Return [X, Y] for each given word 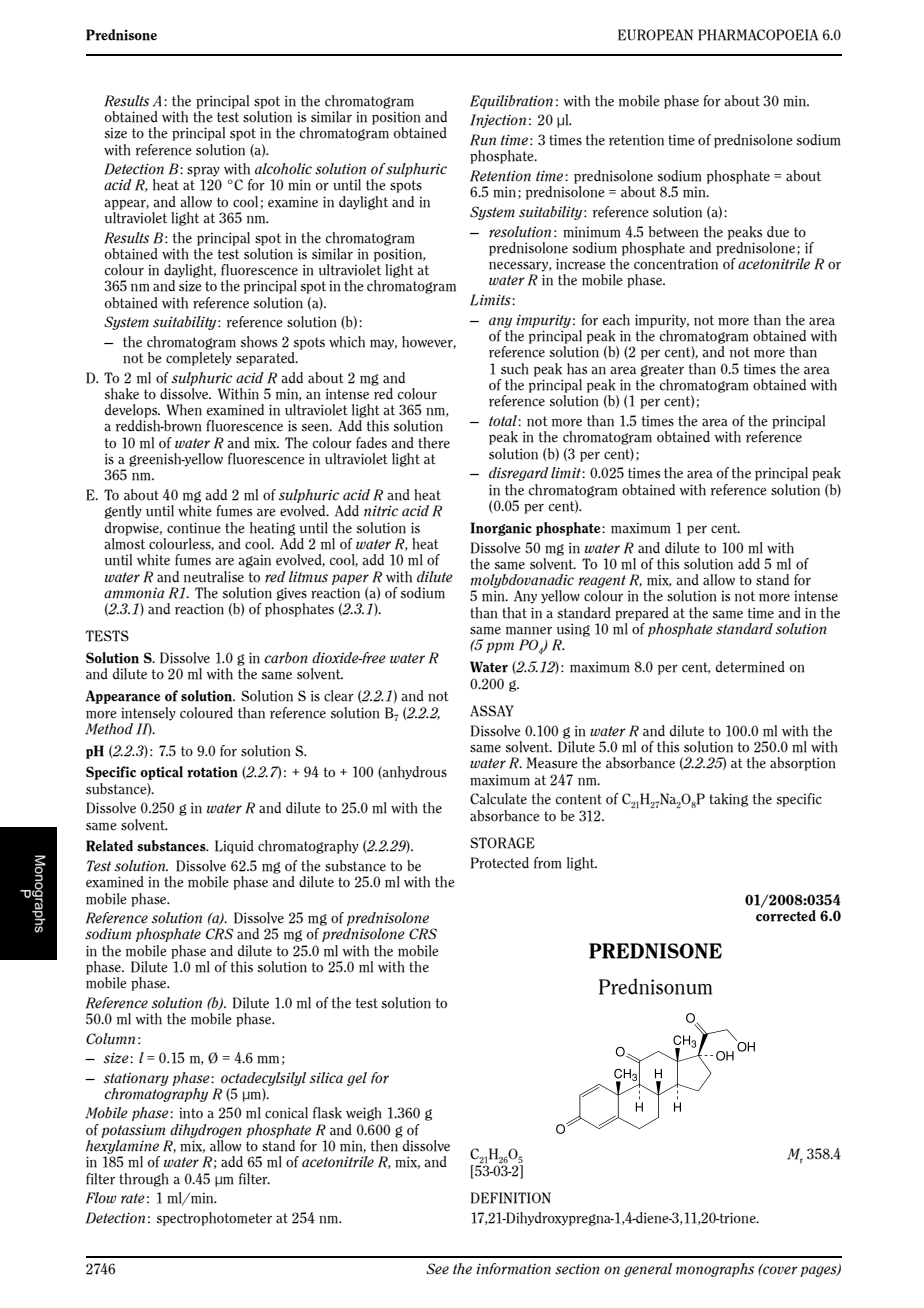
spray [203, 172]
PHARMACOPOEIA [758, 35]
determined [750, 667]
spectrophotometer [214, 1219]
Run [483, 140]
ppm [500, 647]
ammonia [134, 593]
